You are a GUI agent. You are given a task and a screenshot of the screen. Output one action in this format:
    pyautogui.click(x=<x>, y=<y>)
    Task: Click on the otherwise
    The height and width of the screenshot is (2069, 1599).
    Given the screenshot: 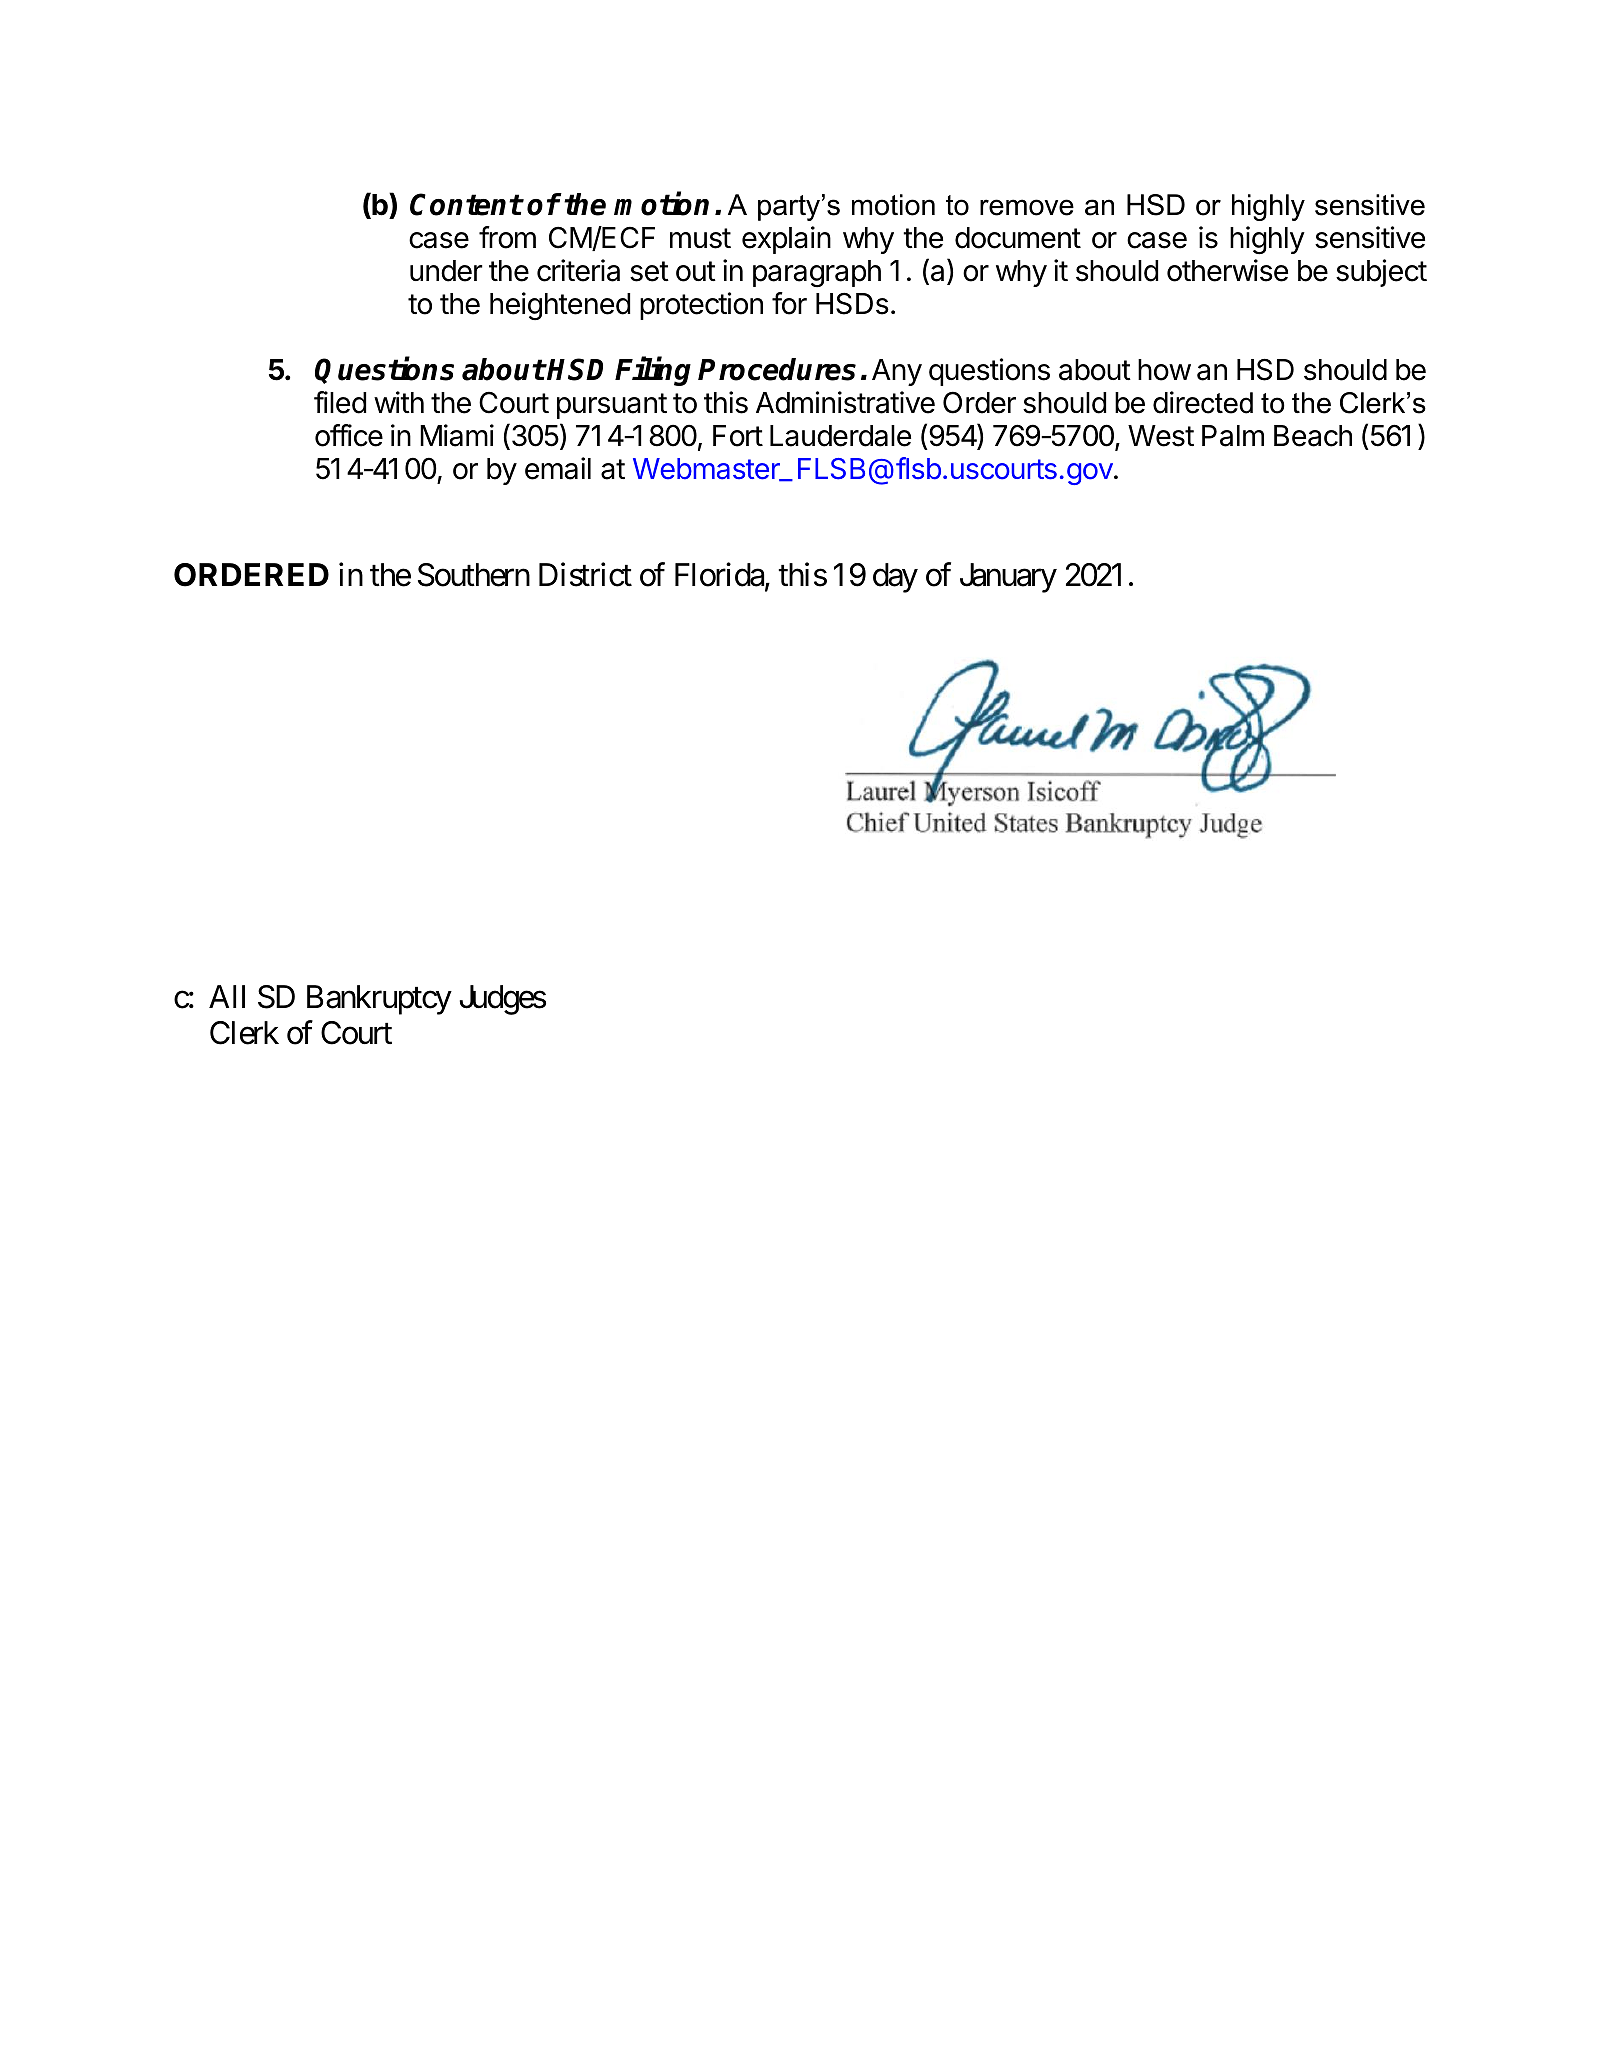 What is the action you would take?
    pyautogui.click(x=1227, y=270)
